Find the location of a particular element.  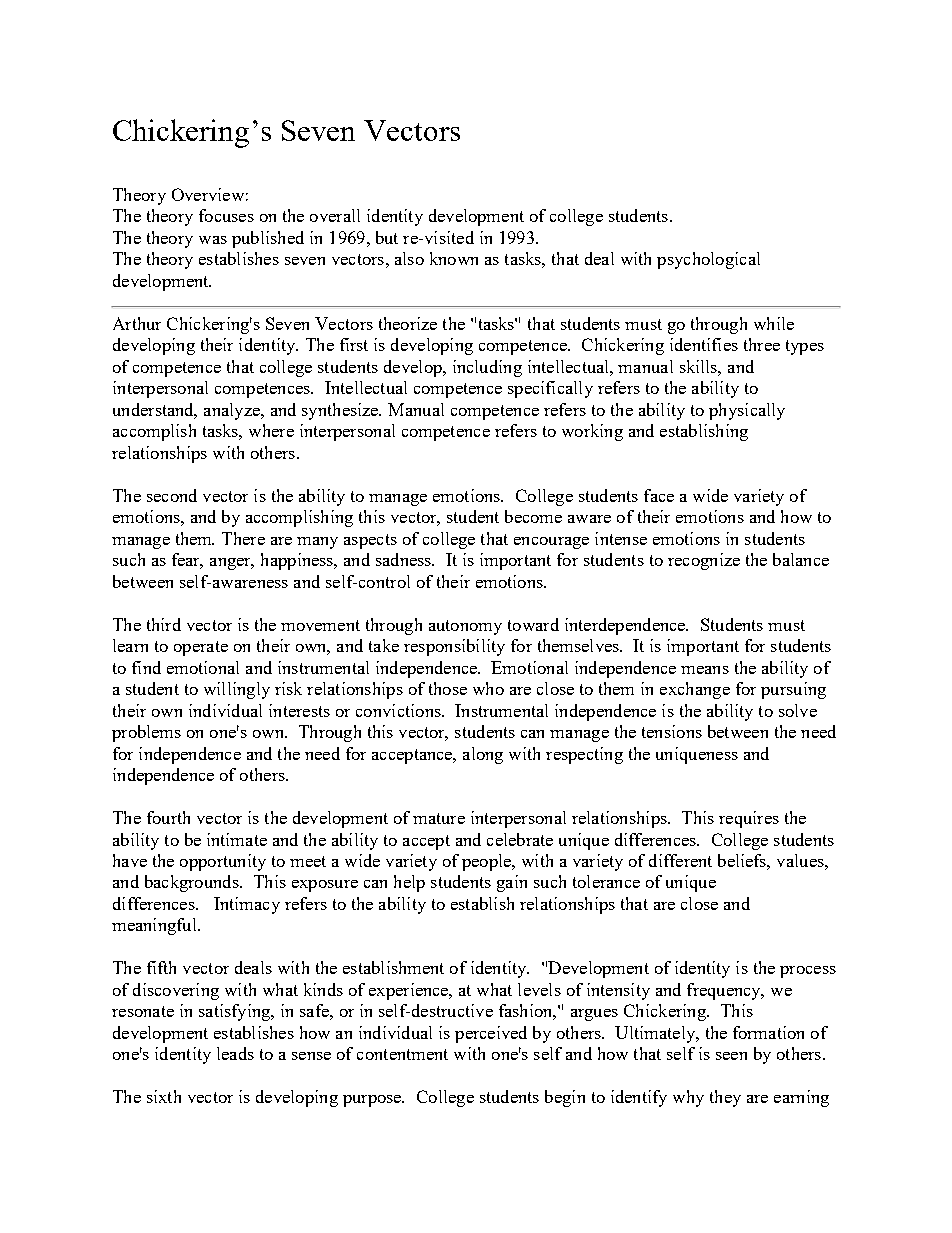

responsibility is located at coordinates (454, 647).
